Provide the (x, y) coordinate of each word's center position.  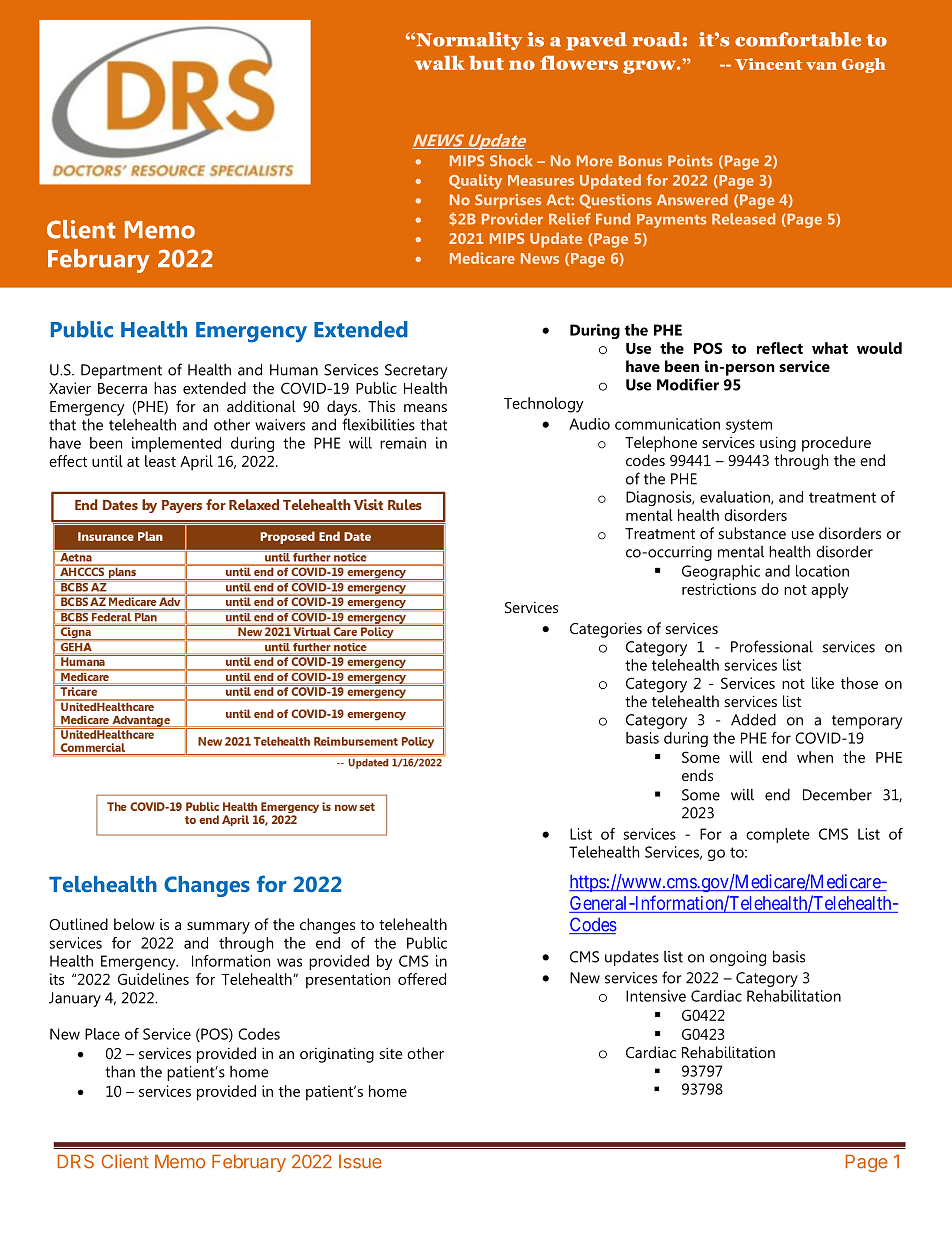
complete (778, 835)
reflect (780, 348)
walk (440, 62)
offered (422, 979)
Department (121, 371)
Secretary (416, 371)
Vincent (768, 64)
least (160, 461)
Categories (606, 630)
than (120, 1071)
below (134, 924)
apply (830, 591)
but (486, 63)
